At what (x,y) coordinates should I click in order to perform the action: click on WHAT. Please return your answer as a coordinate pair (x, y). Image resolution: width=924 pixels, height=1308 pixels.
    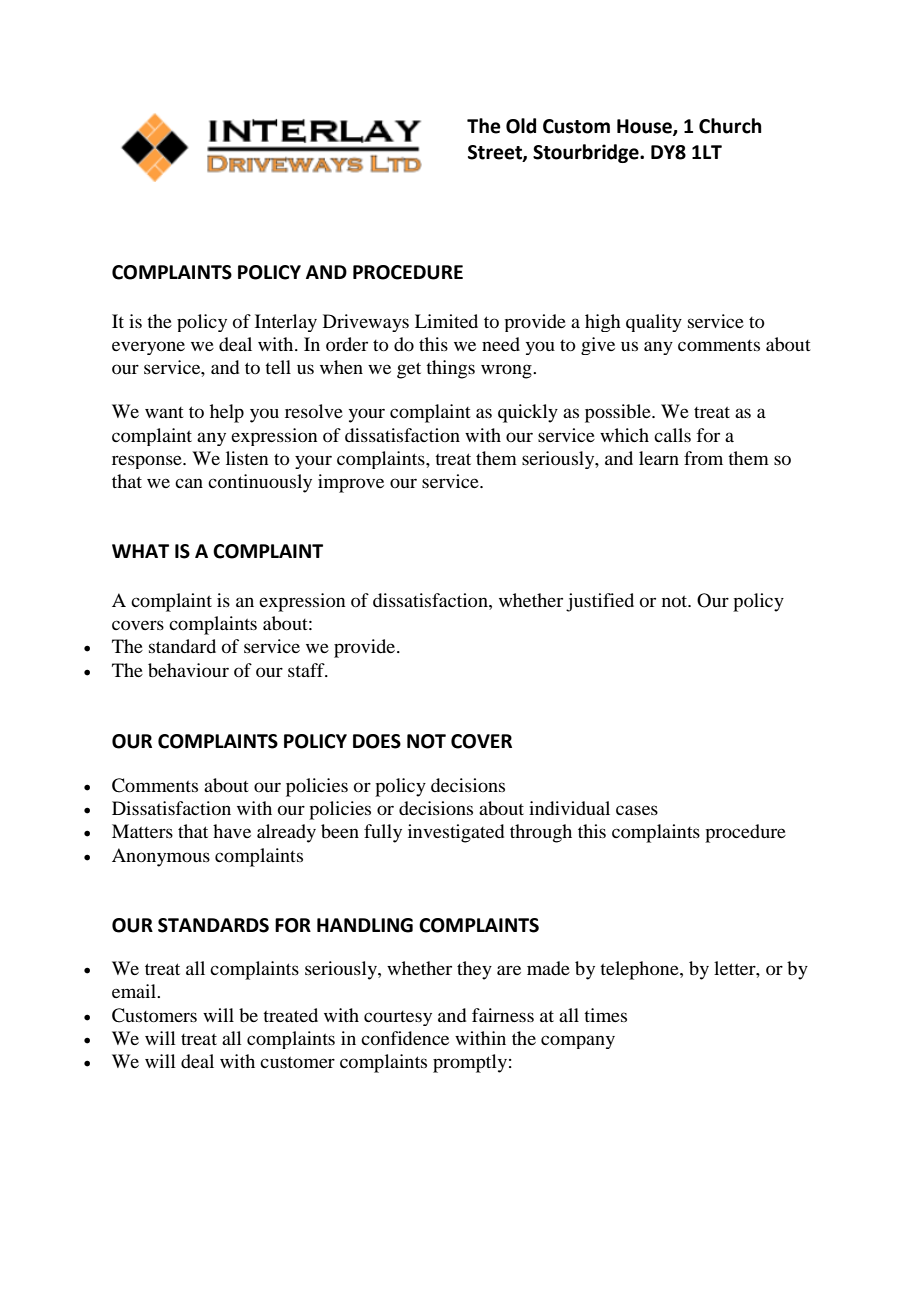
    Looking at the image, I should click on (140, 551).
